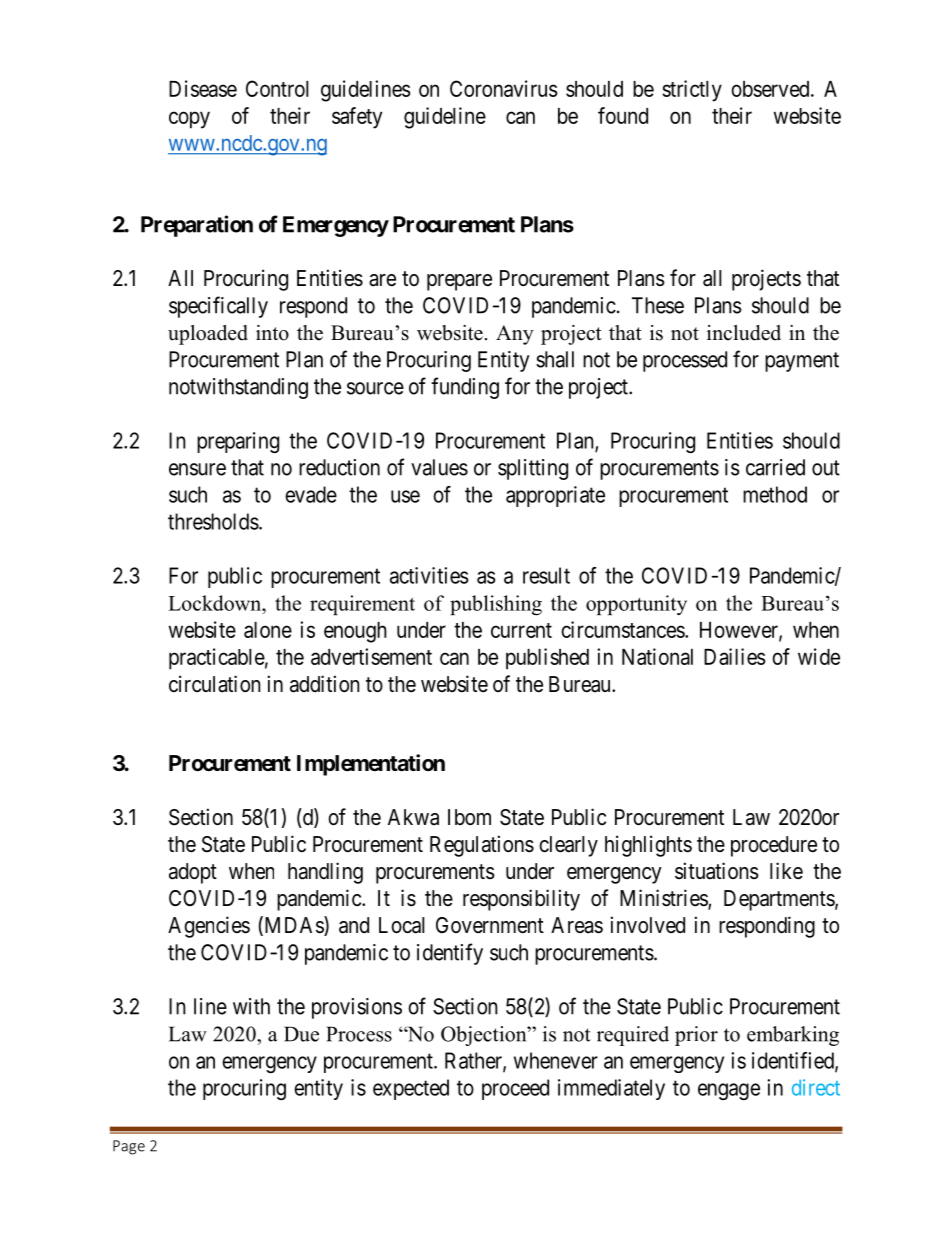 The width and height of the screenshot is (952, 1233). I want to click on Coronavirus, so click(504, 88).
